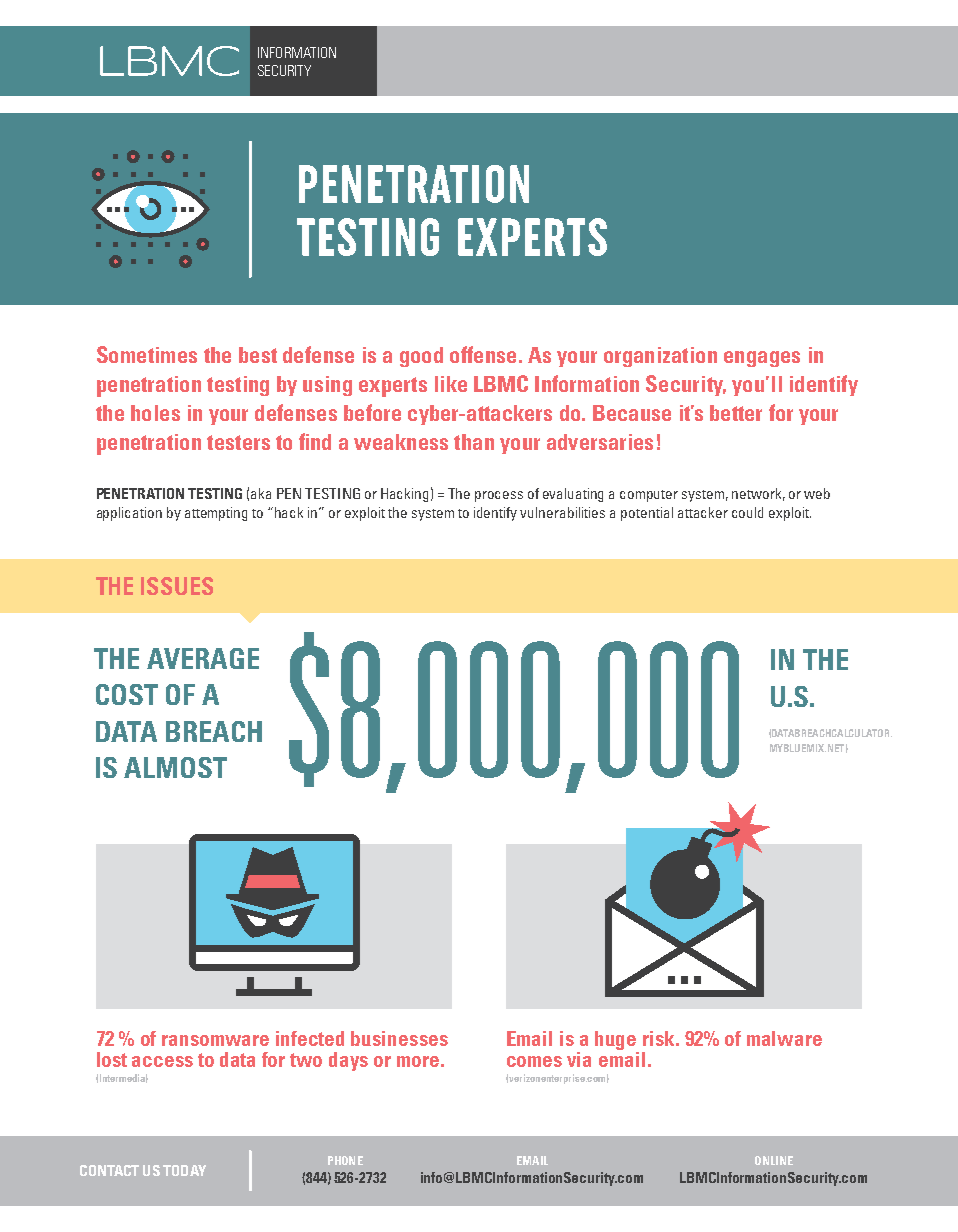  What do you see at coordinates (184, 1170) in the screenshot?
I see `TODAY` at bounding box center [184, 1170].
